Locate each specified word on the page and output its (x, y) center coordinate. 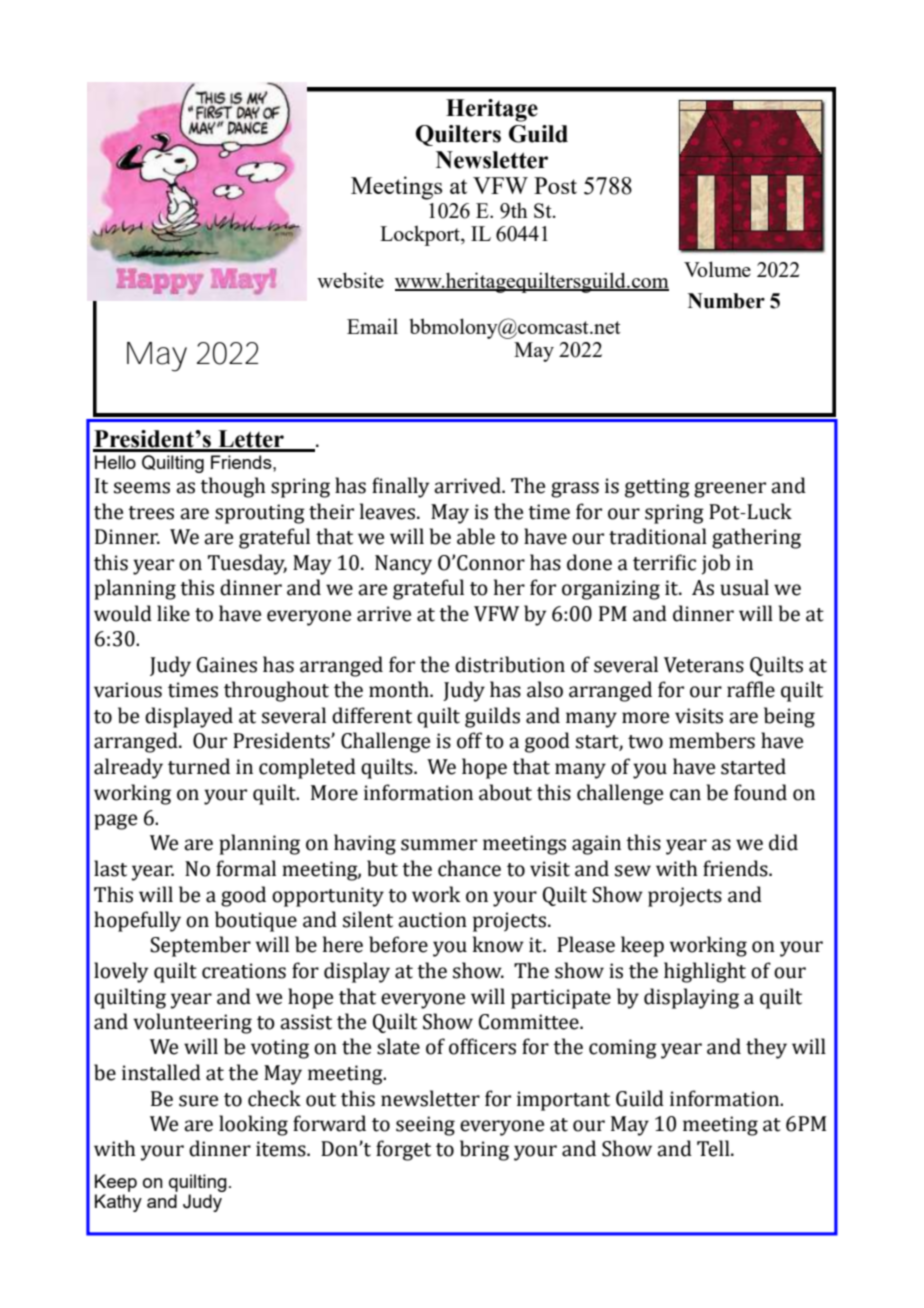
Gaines (227, 665)
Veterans (704, 665)
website (350, 280)
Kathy (118, 1203)
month (400, 689)
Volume (717, 269)
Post (555, 185)
